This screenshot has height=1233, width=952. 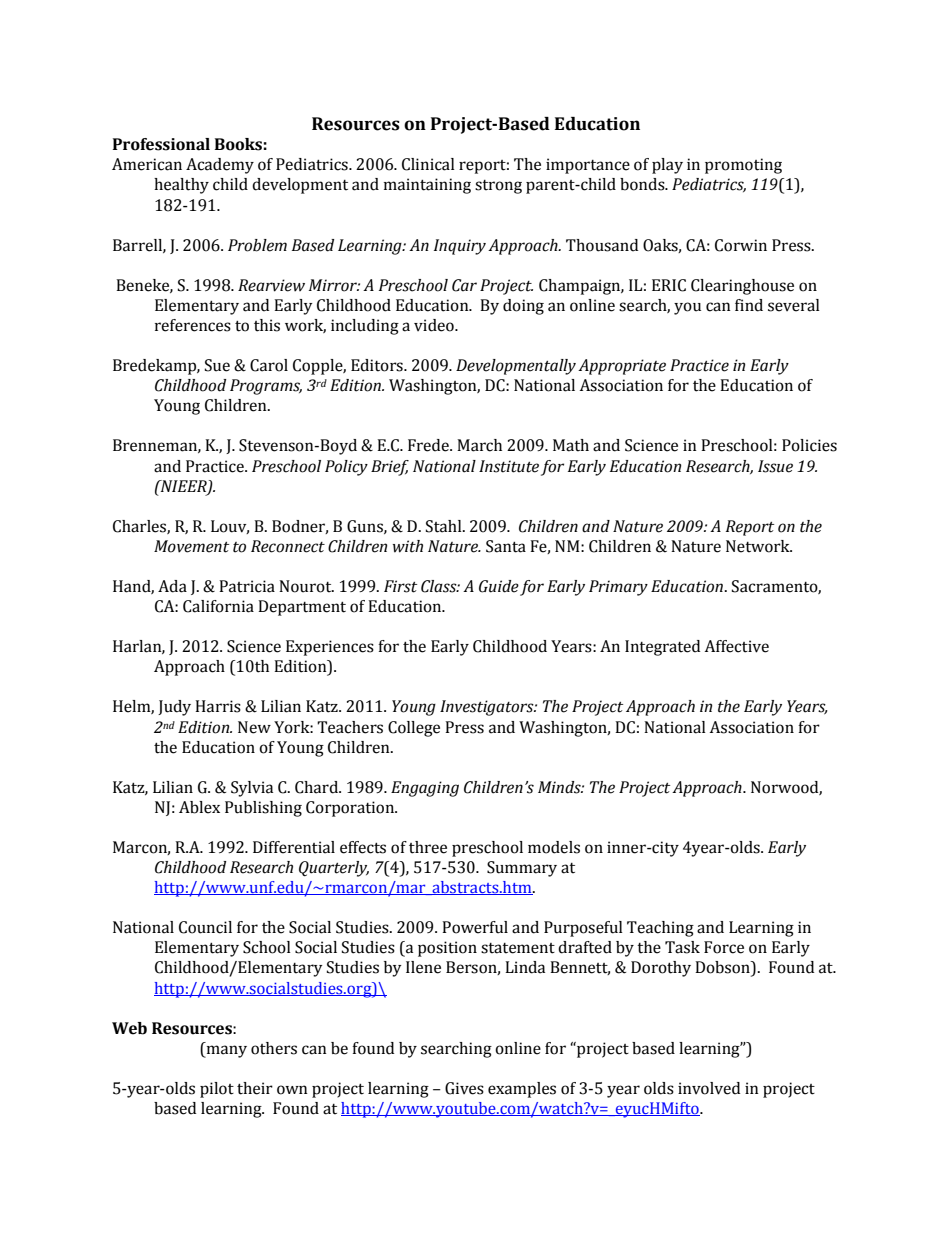 I want to click on Academy, so click(x=220, y=166).
